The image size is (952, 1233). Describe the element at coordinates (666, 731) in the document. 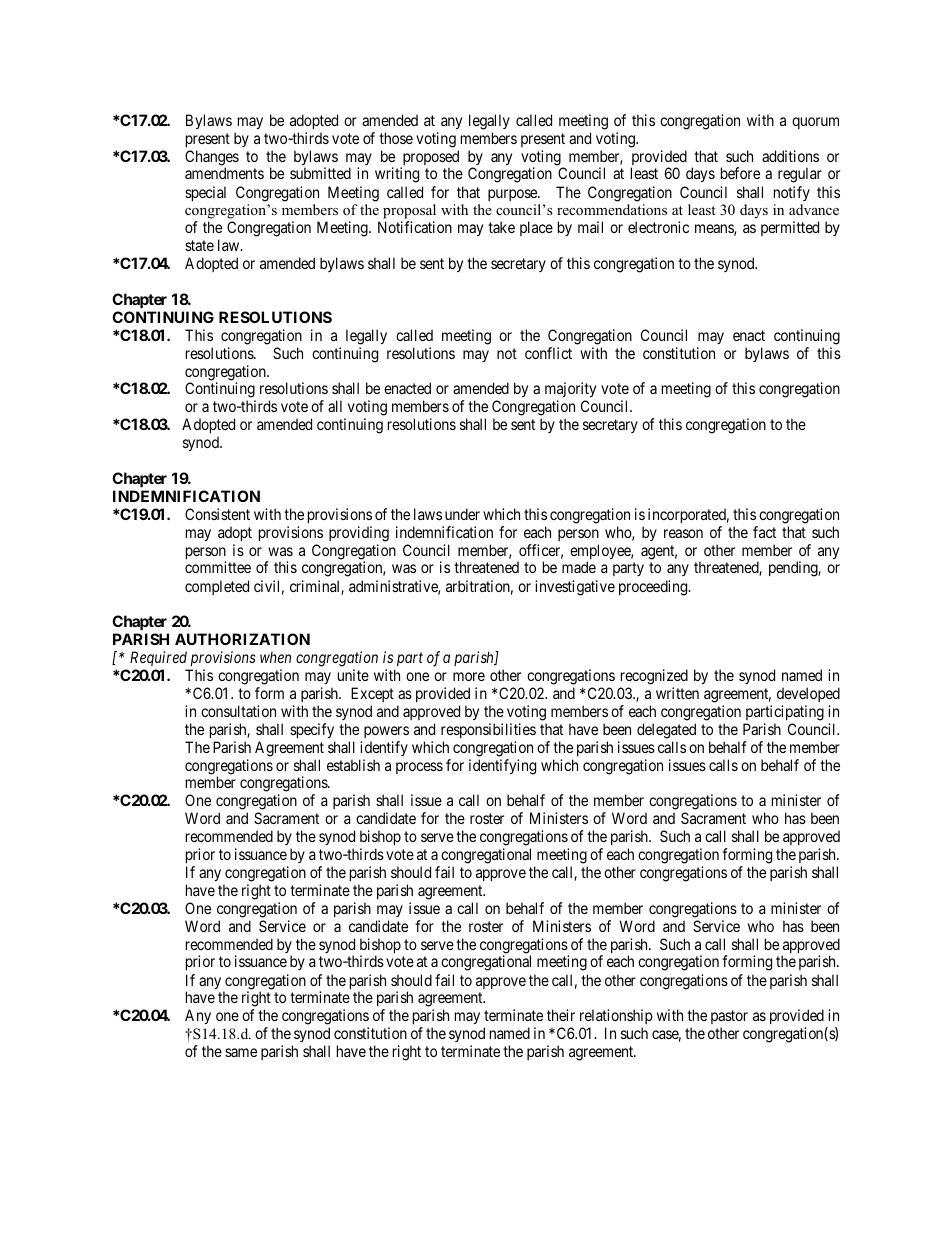

I see `delegated` at that location.
